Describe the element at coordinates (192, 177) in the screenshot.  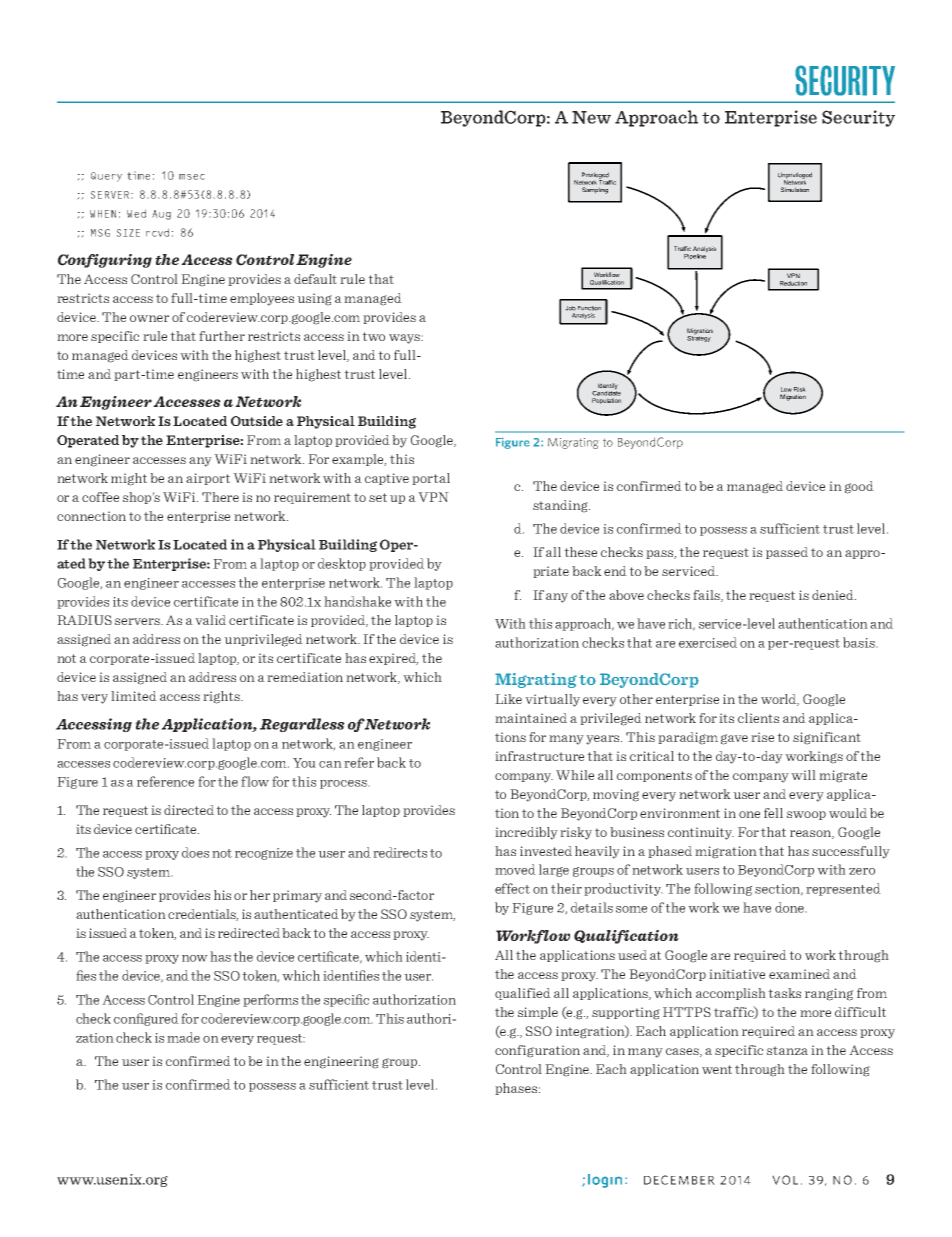
I see `msec` at that location.
